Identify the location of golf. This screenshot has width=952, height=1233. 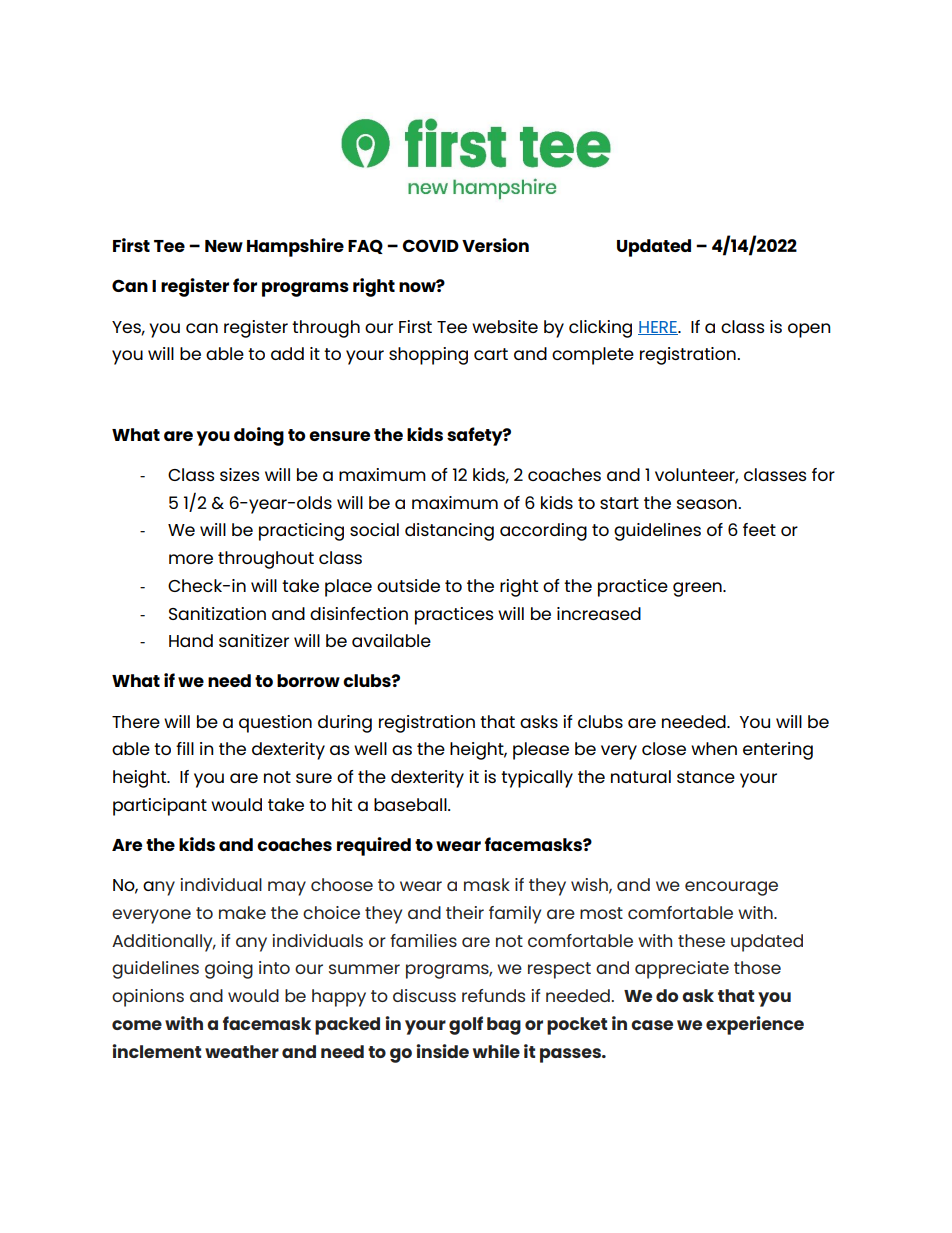
(466, 1025).
